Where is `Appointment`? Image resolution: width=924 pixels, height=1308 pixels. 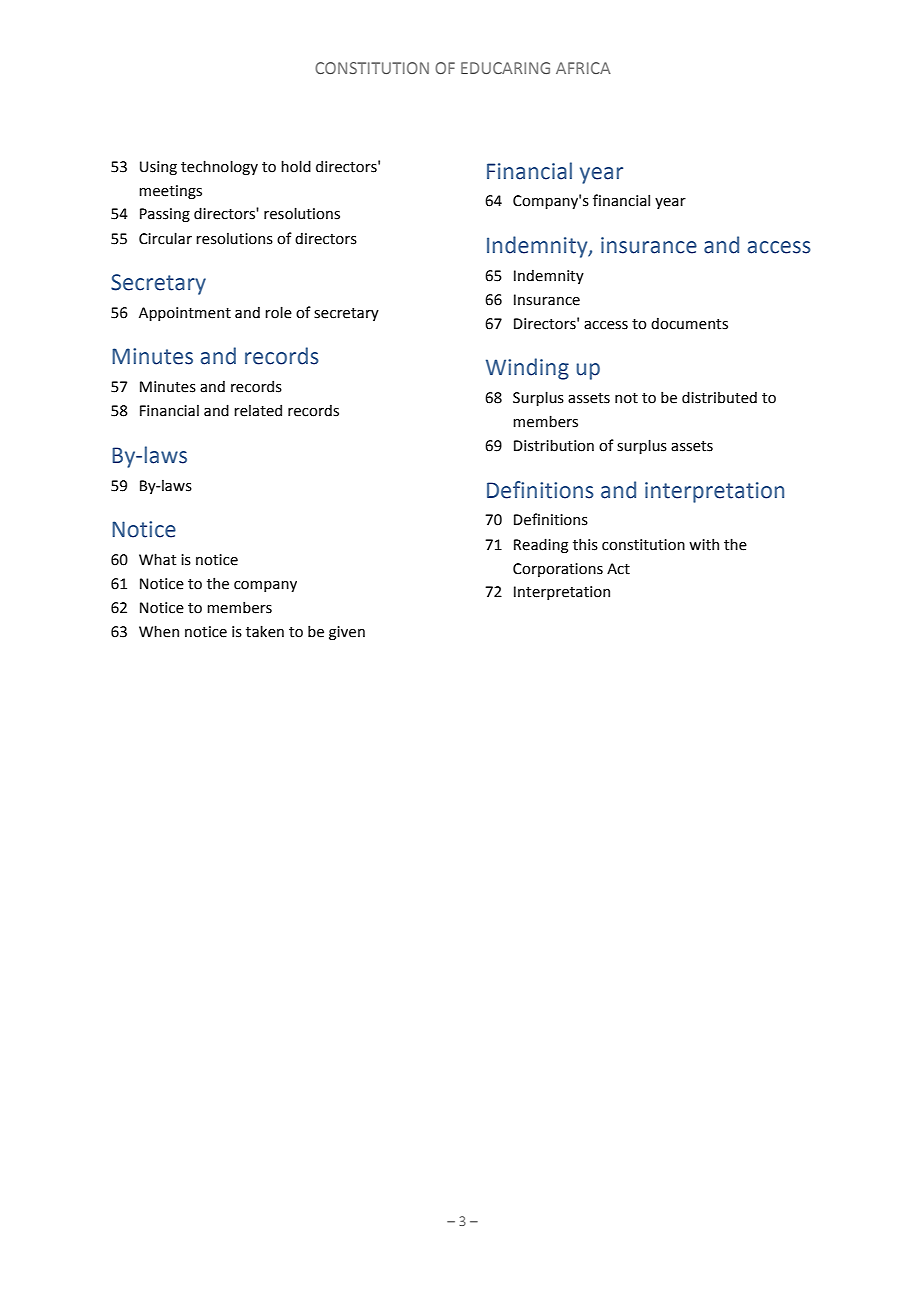 Appointment is located at coordinates (185, 314).
